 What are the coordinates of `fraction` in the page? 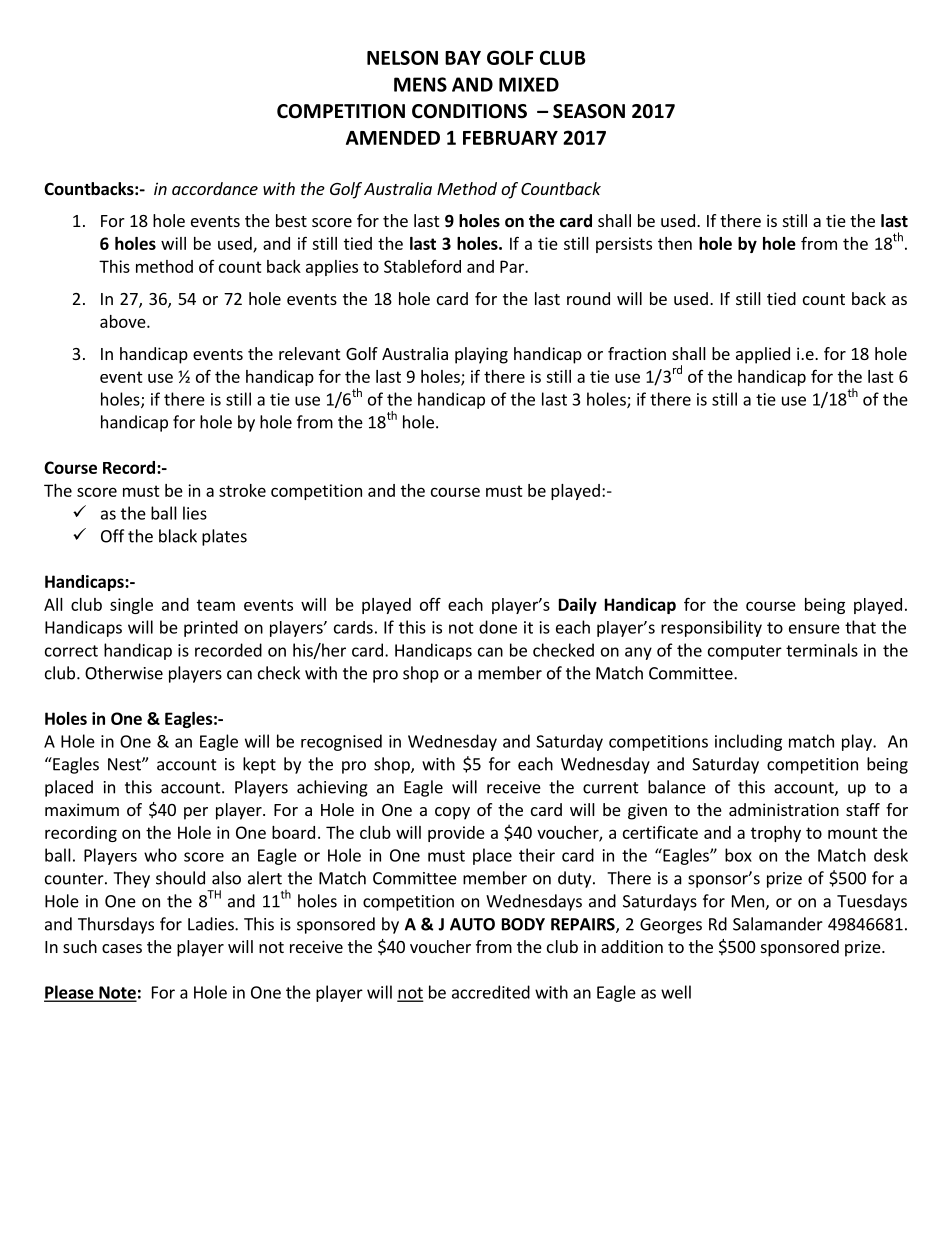 It's located at (637, 353).
